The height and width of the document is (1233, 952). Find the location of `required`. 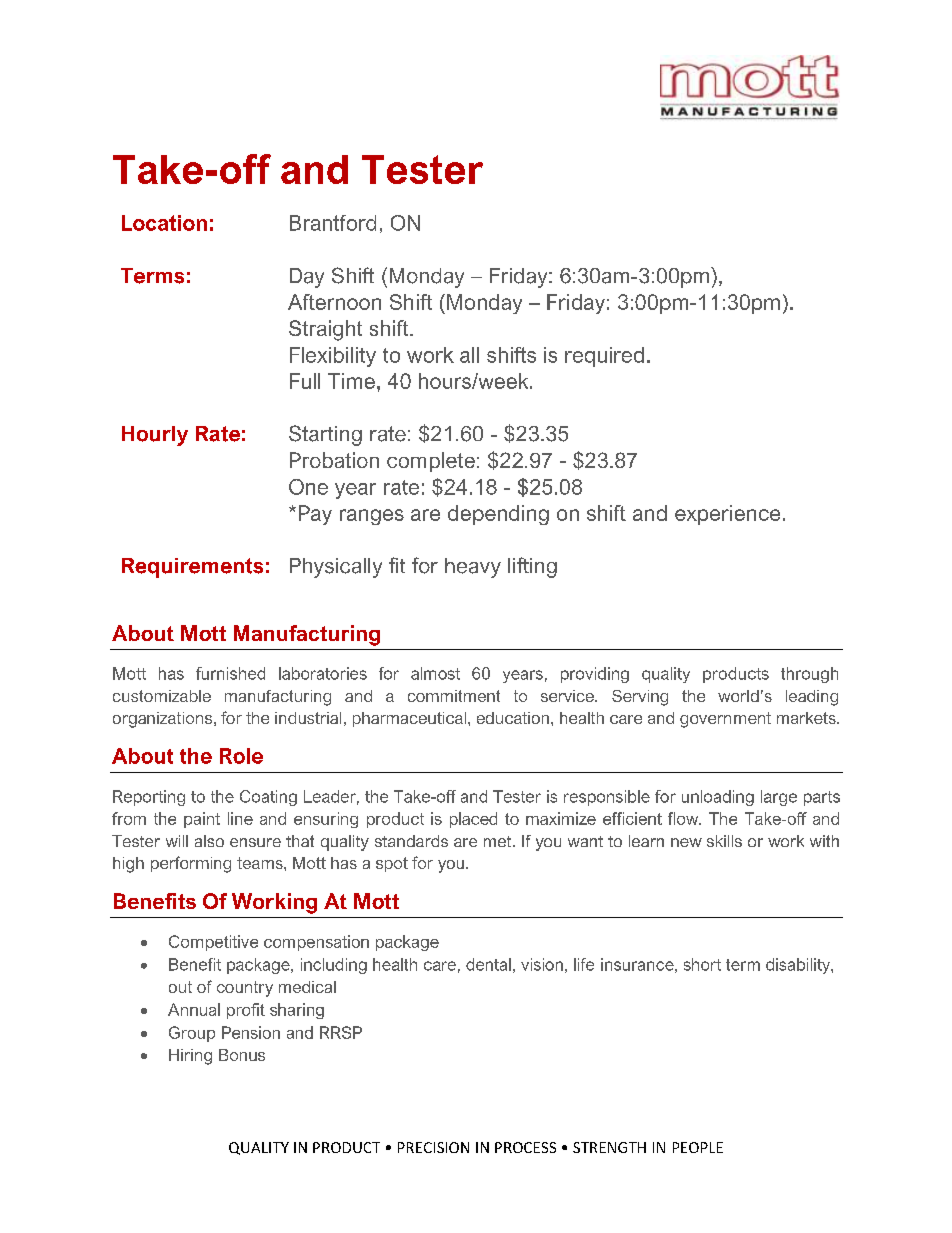

required is located at coordinates (604, 357).
